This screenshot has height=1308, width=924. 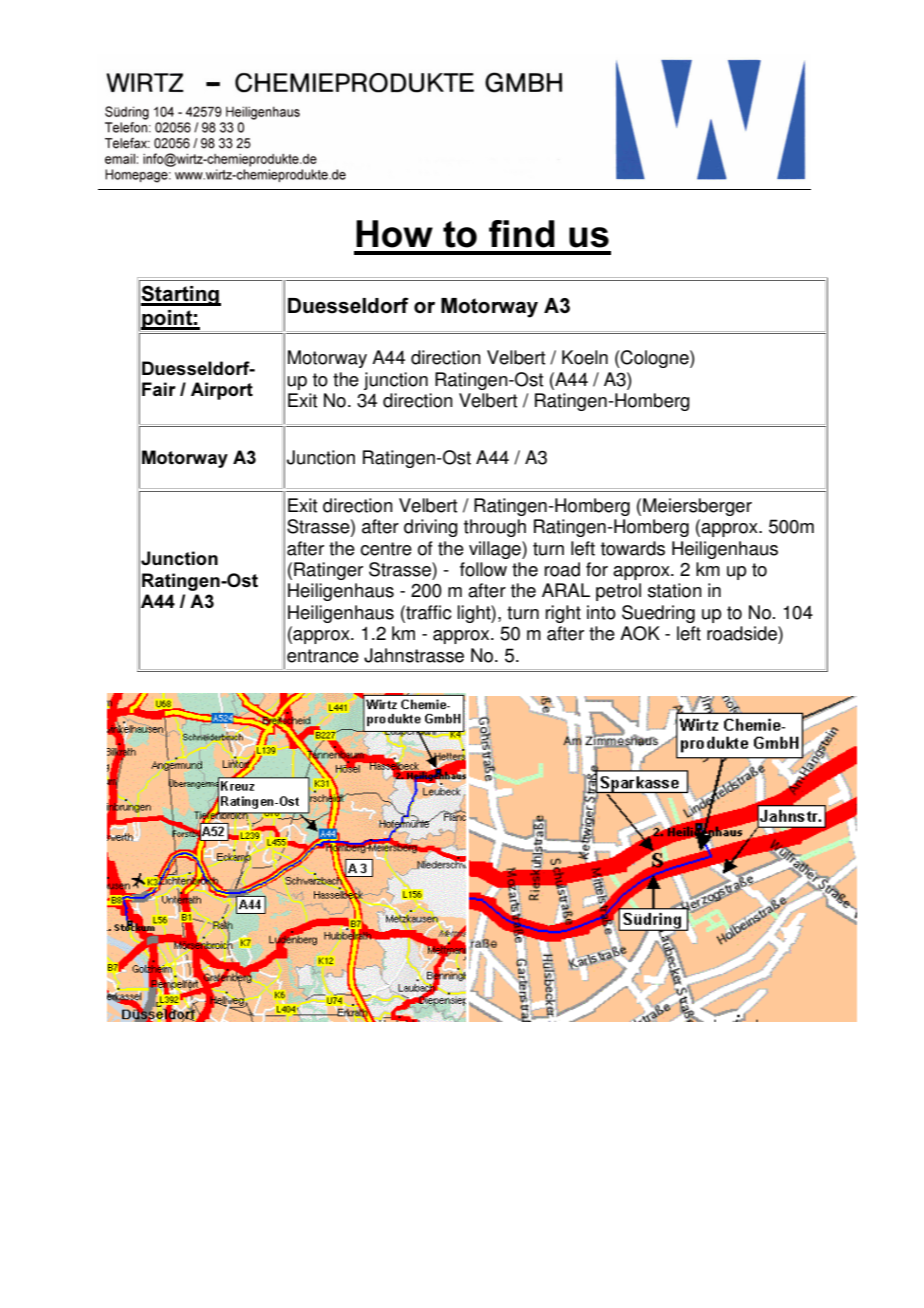 I want to click on entrance, so click(x=323, y=656).
